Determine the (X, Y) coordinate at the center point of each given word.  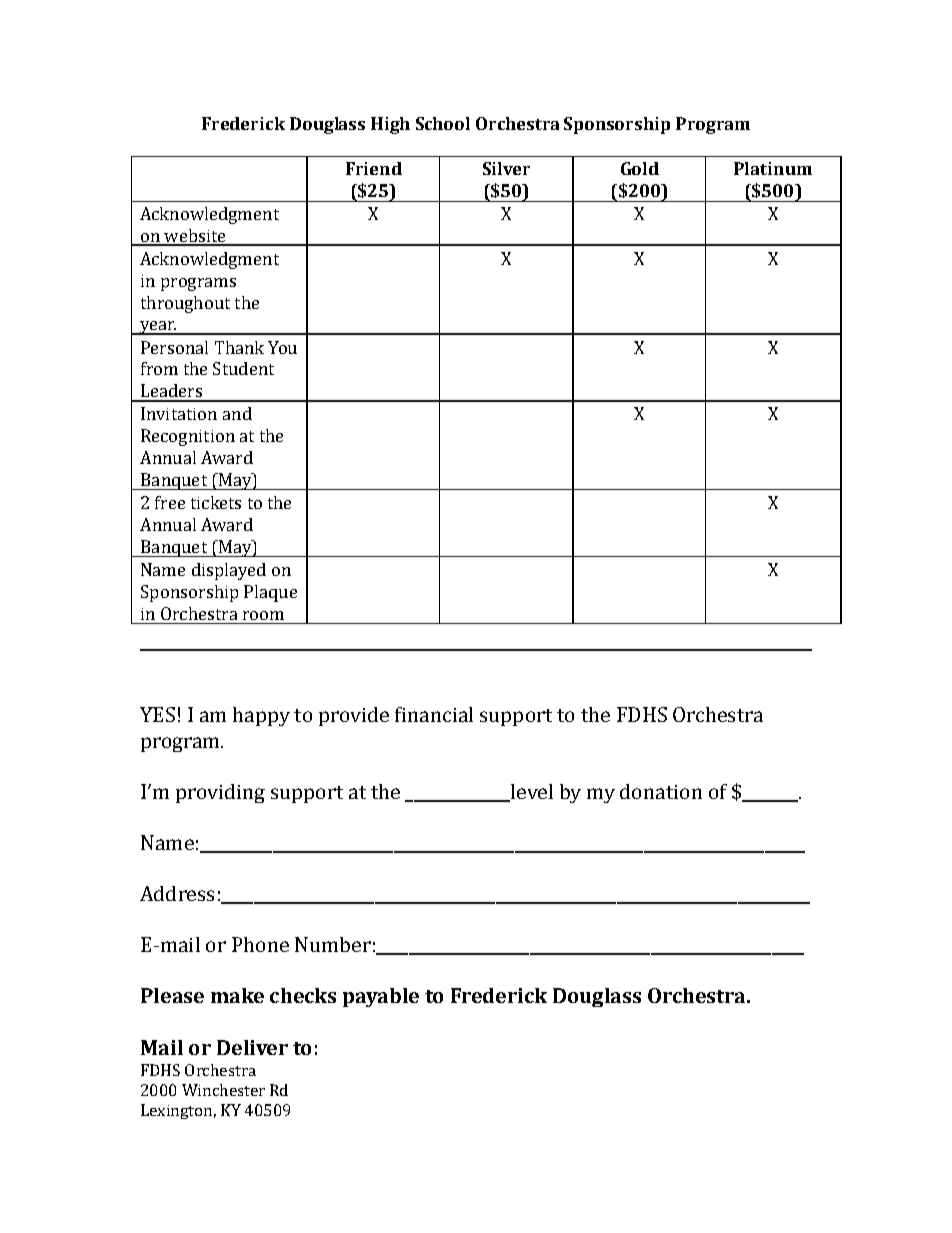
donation (661, 791)
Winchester (223, 1090)
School (443, 123)
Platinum (773, 168)
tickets (216, 502)
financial (434, 714)
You (282, 347)
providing (220, 793)
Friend (374, 168)
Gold (640, 168)
